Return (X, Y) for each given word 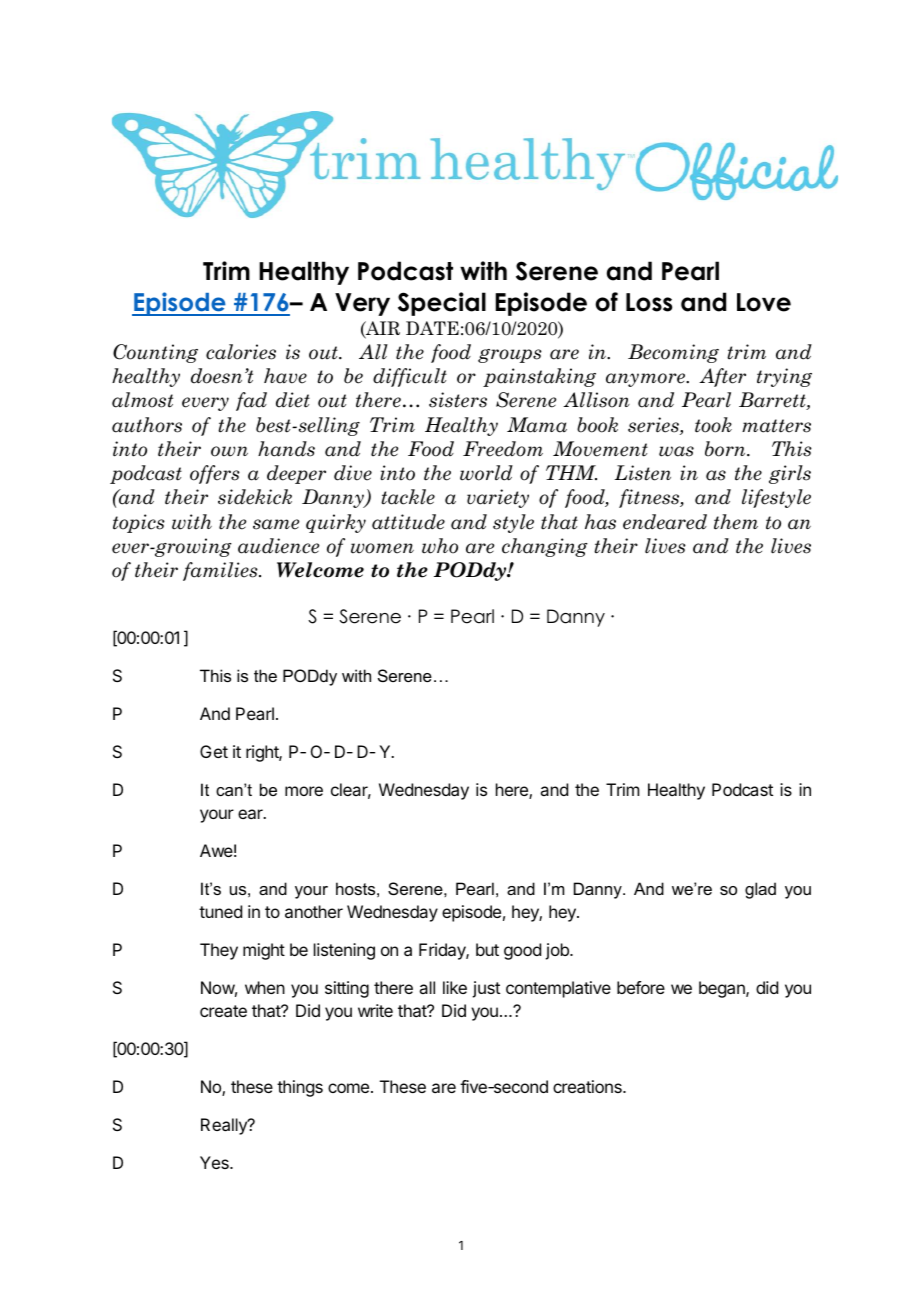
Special (442, 304)
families (221, 571)
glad (760, 890)
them (736, 522)
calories (241, 352)
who (440, 546)
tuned (220, 911)
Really (225, 1126)
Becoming (673, 353)
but (487, 949)
